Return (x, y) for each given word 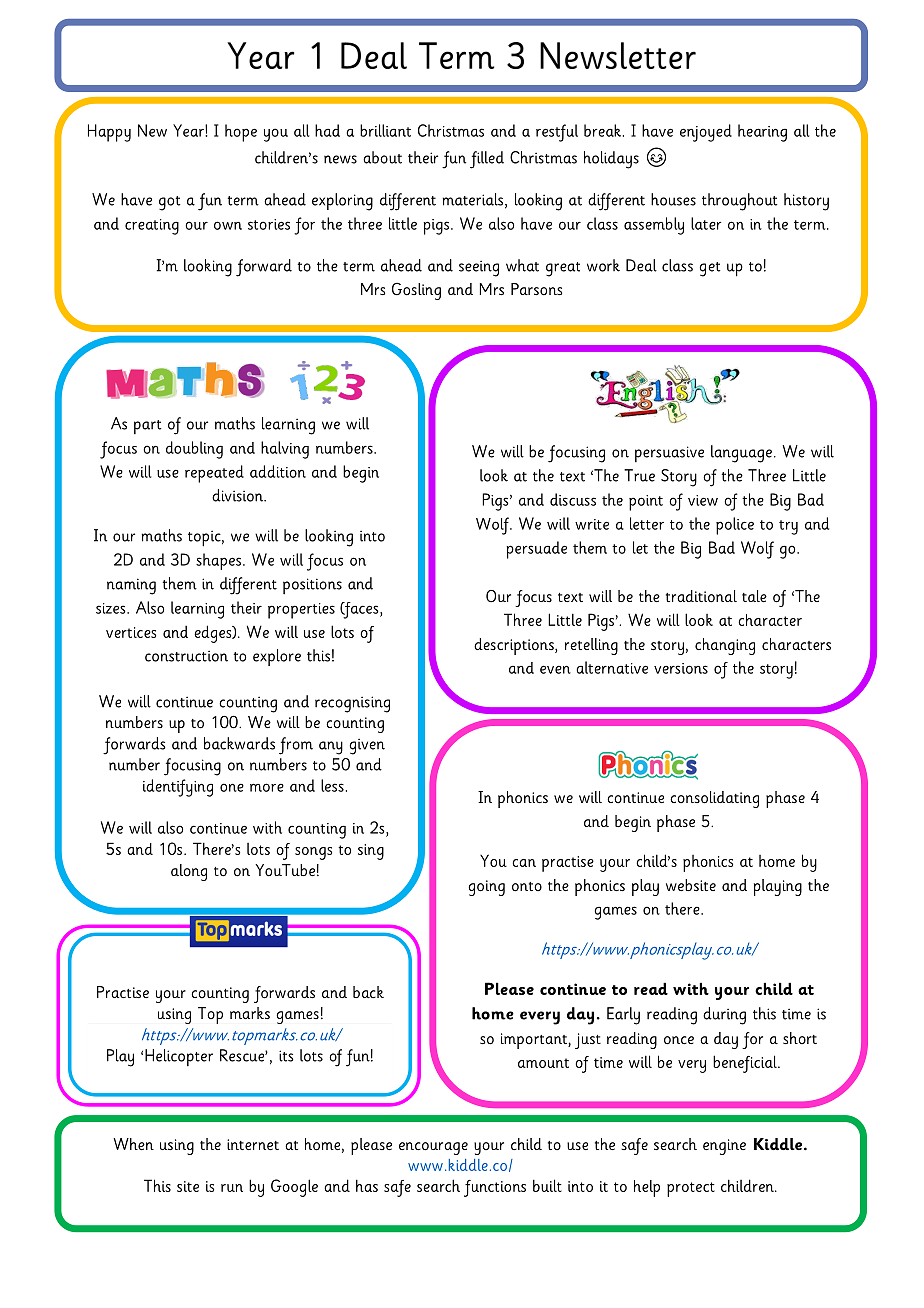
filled (487, 160)
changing (725, 646)
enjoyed (706, 133)
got (169, 203)
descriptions (515, 646)
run (232, 1188)
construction (186, 656)
